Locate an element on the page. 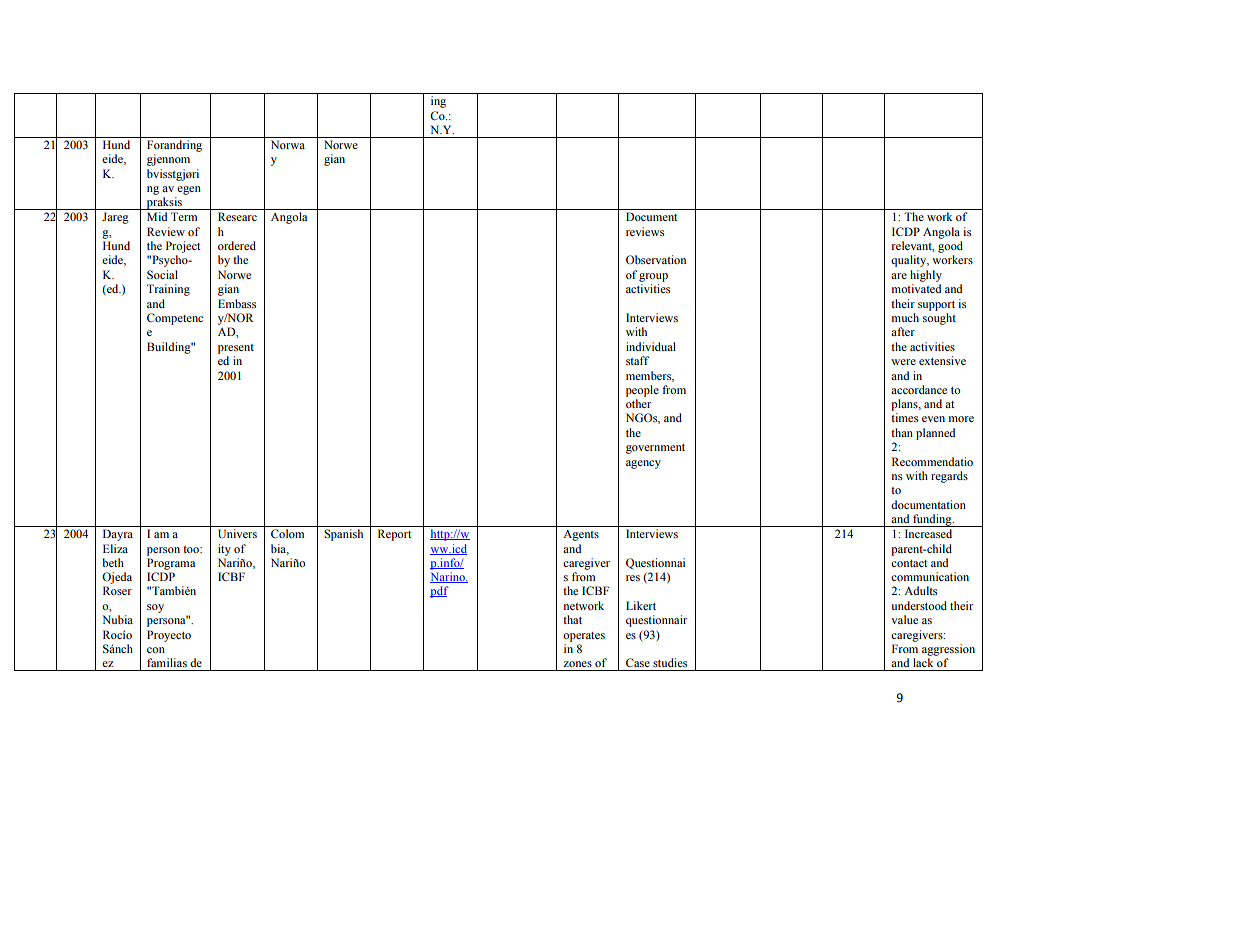 The image size is (1233, 952). aggression is located at coordinates (948, 650).
